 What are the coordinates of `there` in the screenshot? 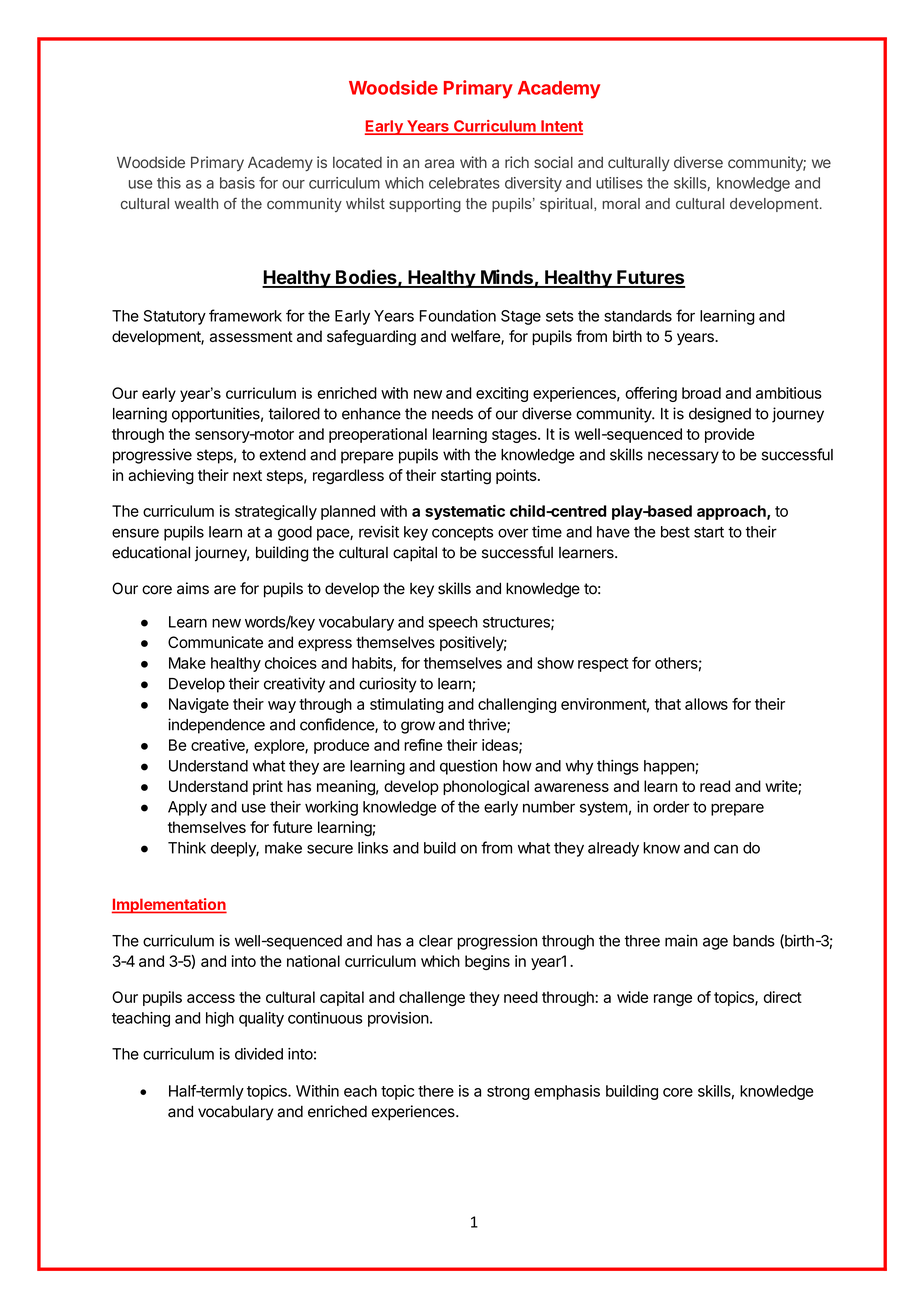 It's located at (436, 1091).
